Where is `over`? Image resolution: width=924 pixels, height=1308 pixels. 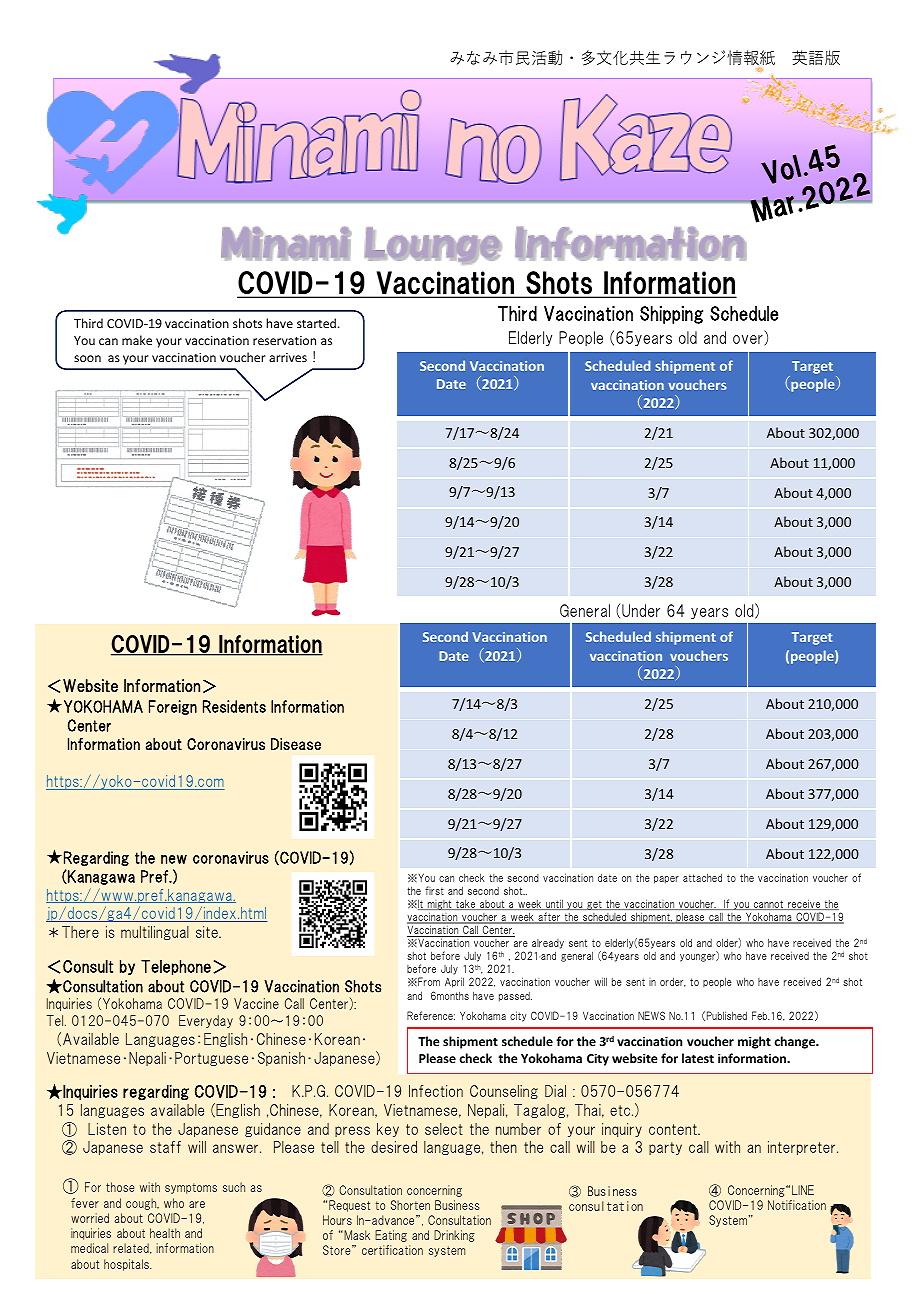
over is located at coordinates (749, 340).
